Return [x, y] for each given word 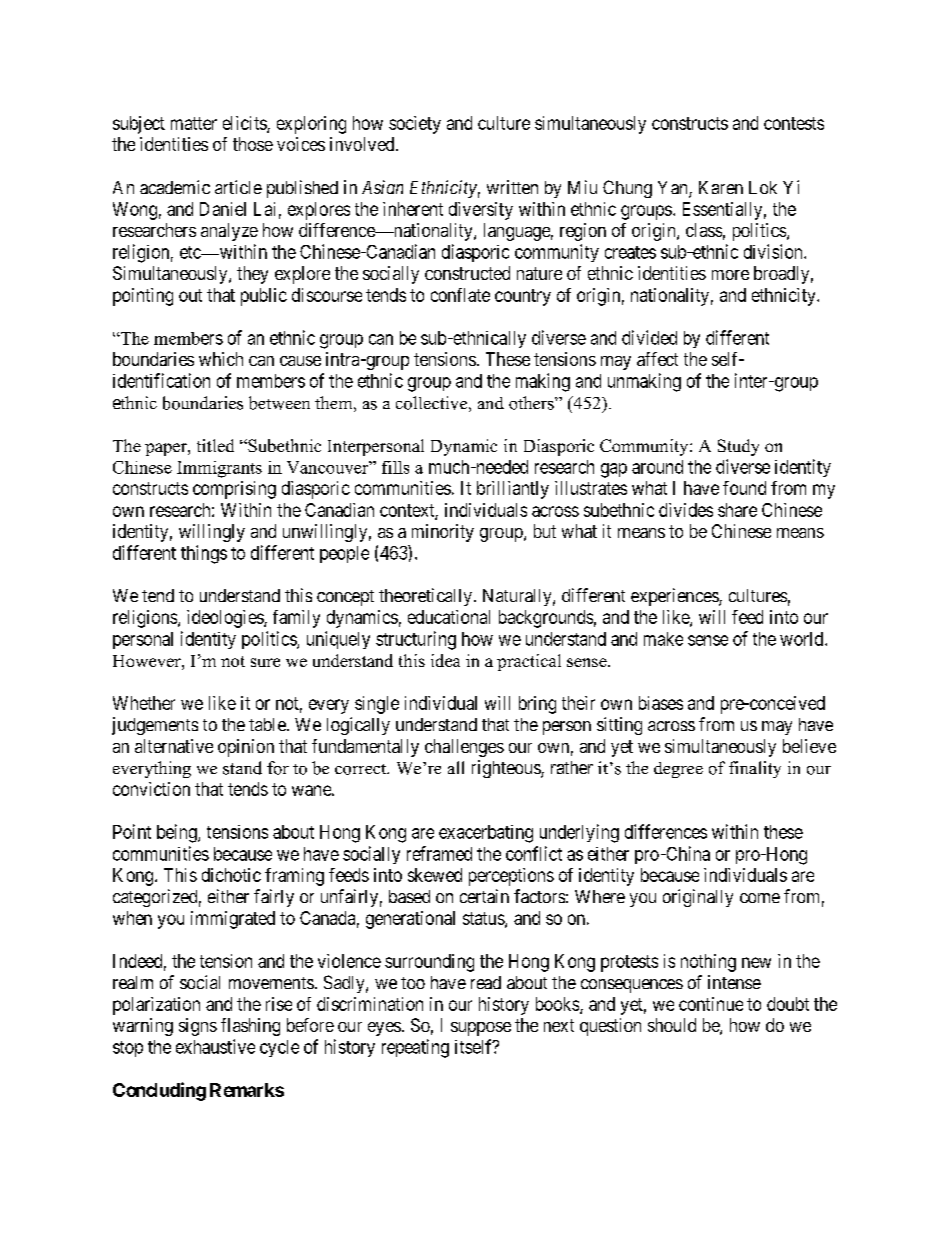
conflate [460, 295]
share [737, 510]
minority [443, 533]
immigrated [233, 920]
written [512, 187]
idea [445, 660]
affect [657, 359]
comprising [234, 490]
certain [484, 896]
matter [194, 123]
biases [661, 703]
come [760, 898]
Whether [144, 703]
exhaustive [215, 1046]
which [221, 359]
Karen [721, 187]
